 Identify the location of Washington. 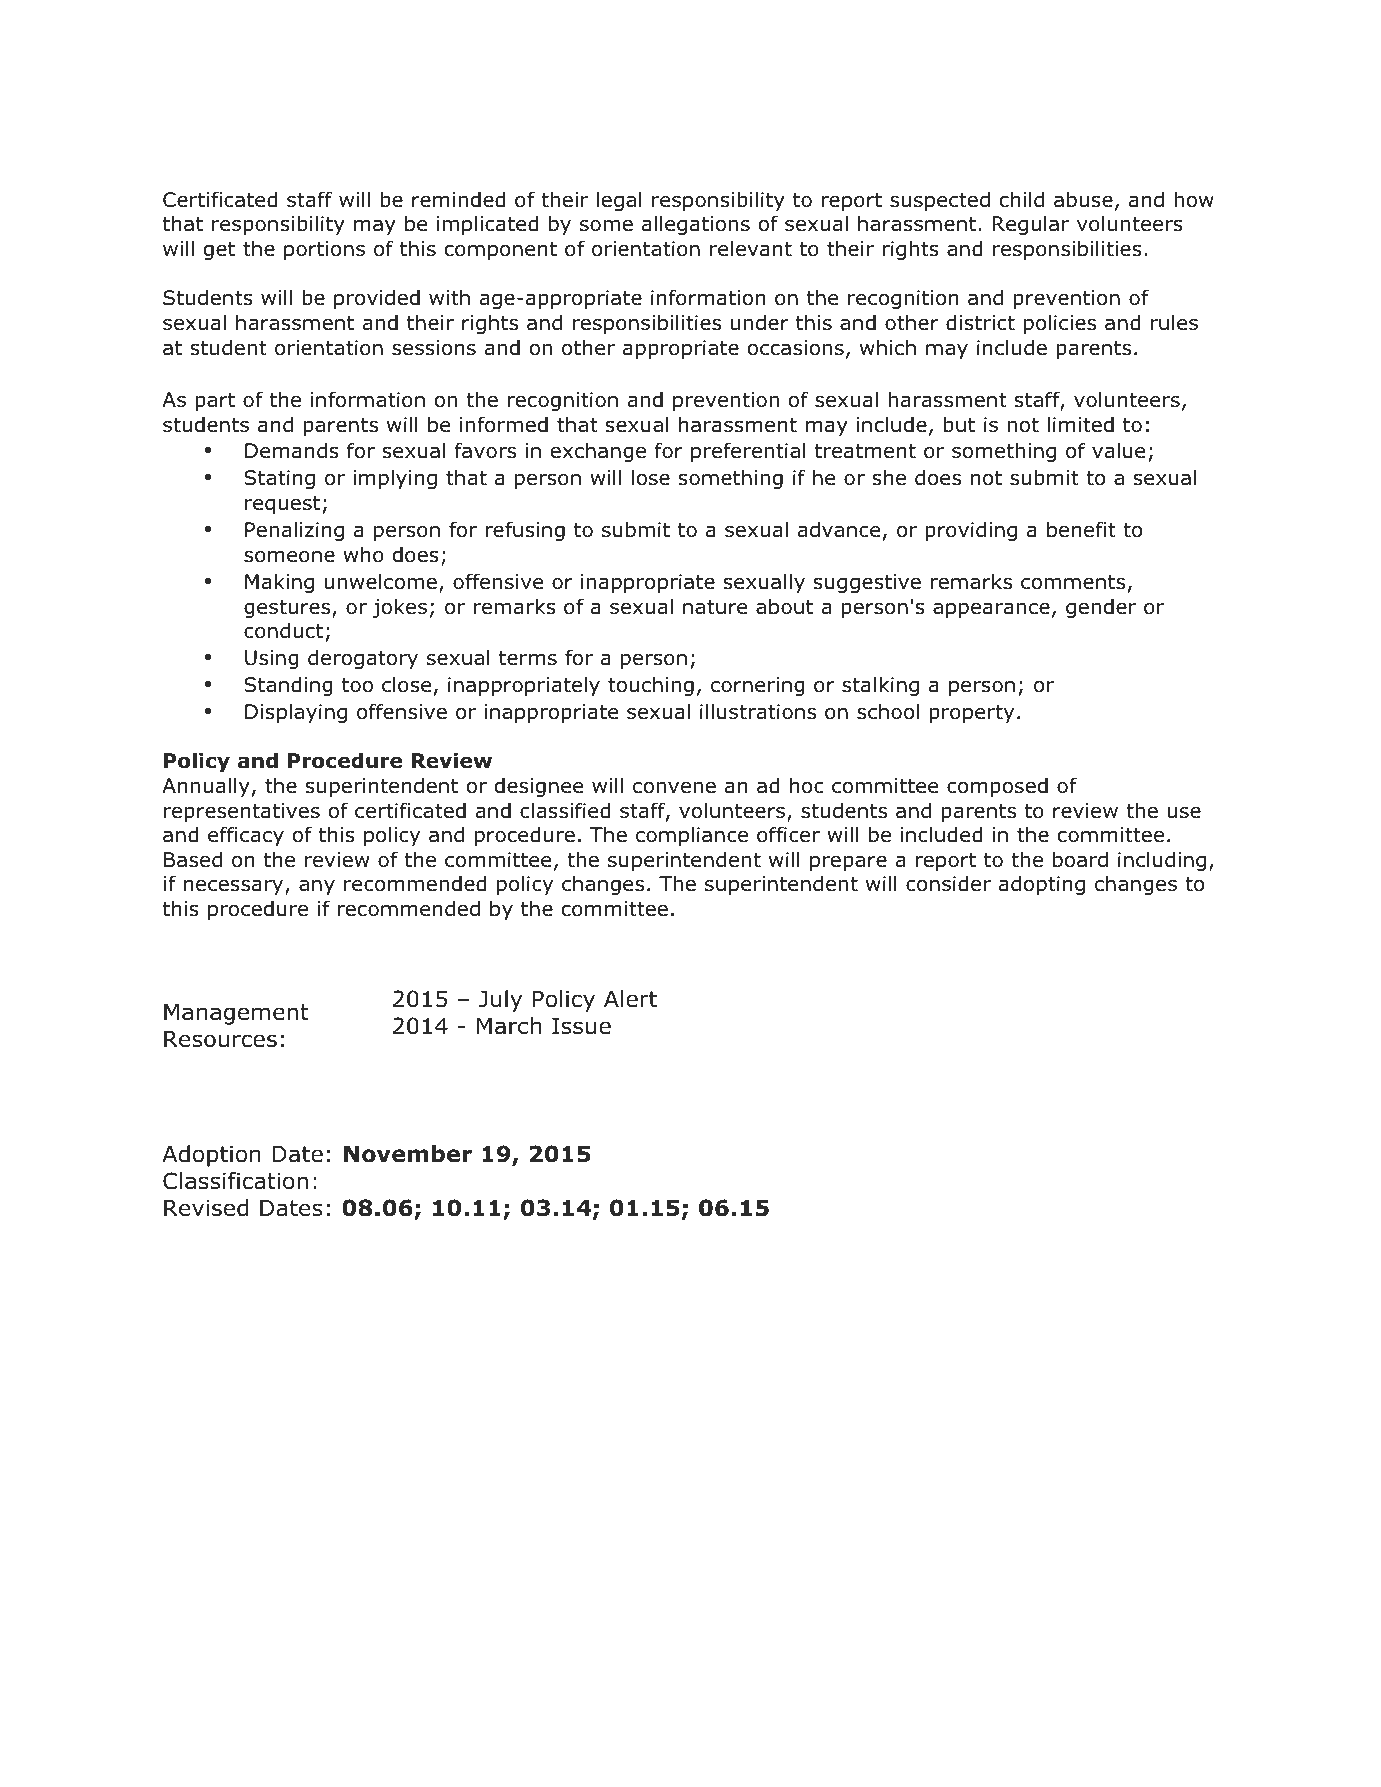
(316, 1300).
